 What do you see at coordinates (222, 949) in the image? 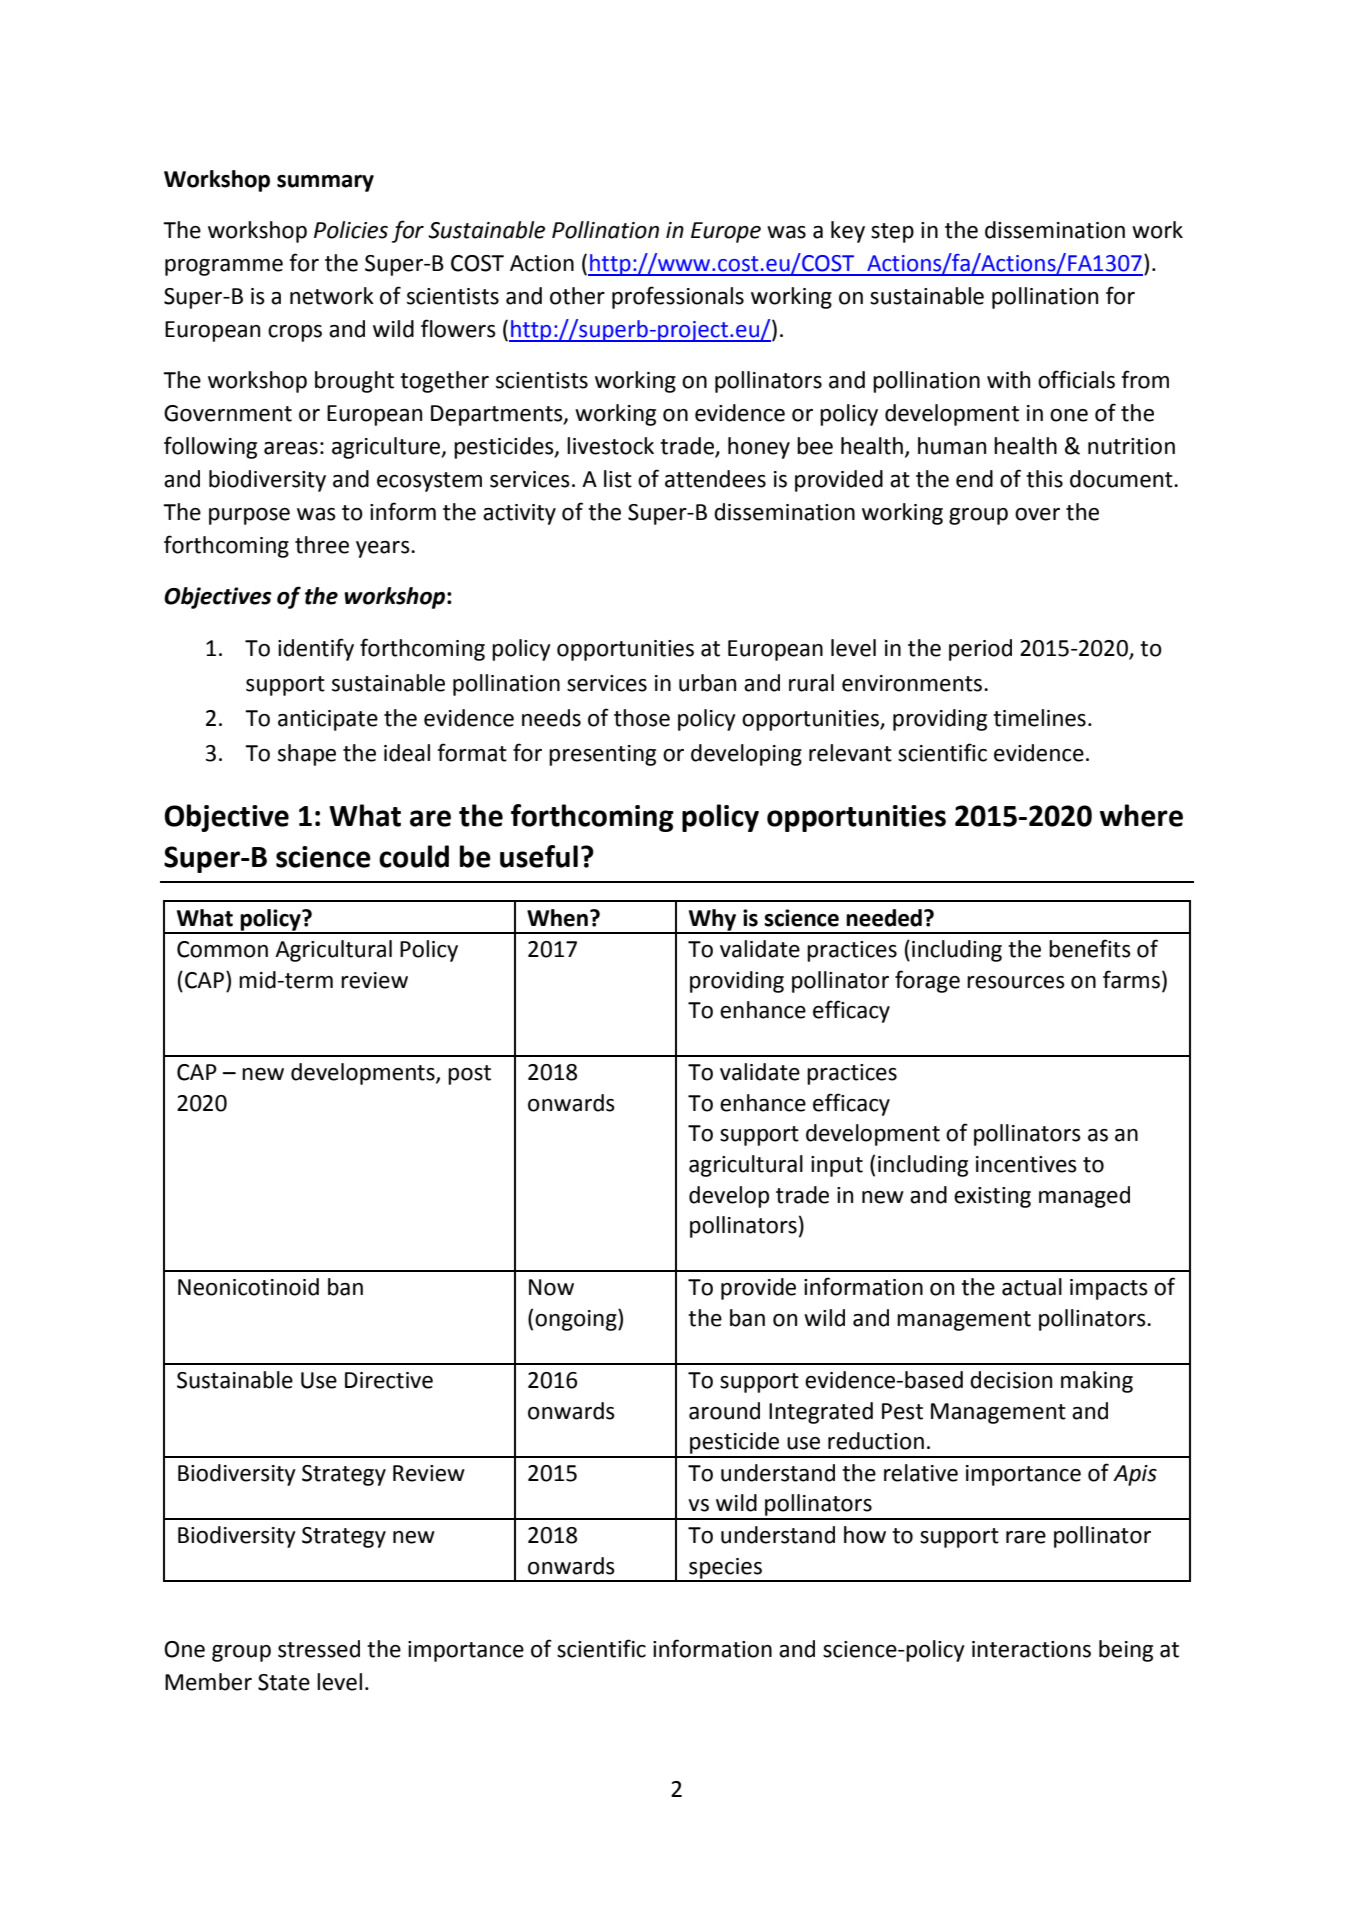
I see `Common` at bounding box center [222, 949].
